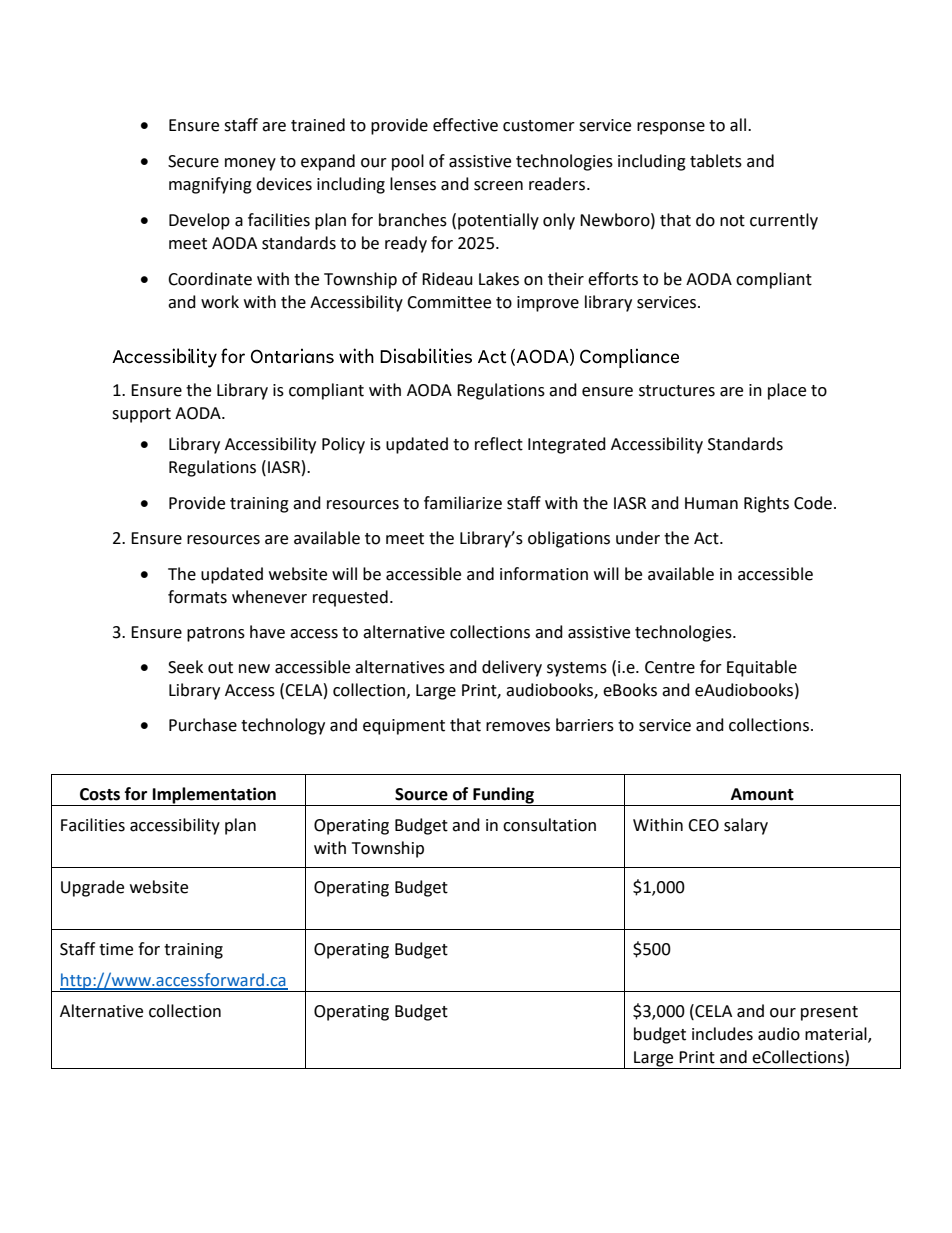 This screenshot has height=1233, width=952. I want to click on Secure, so click(193, 161).
